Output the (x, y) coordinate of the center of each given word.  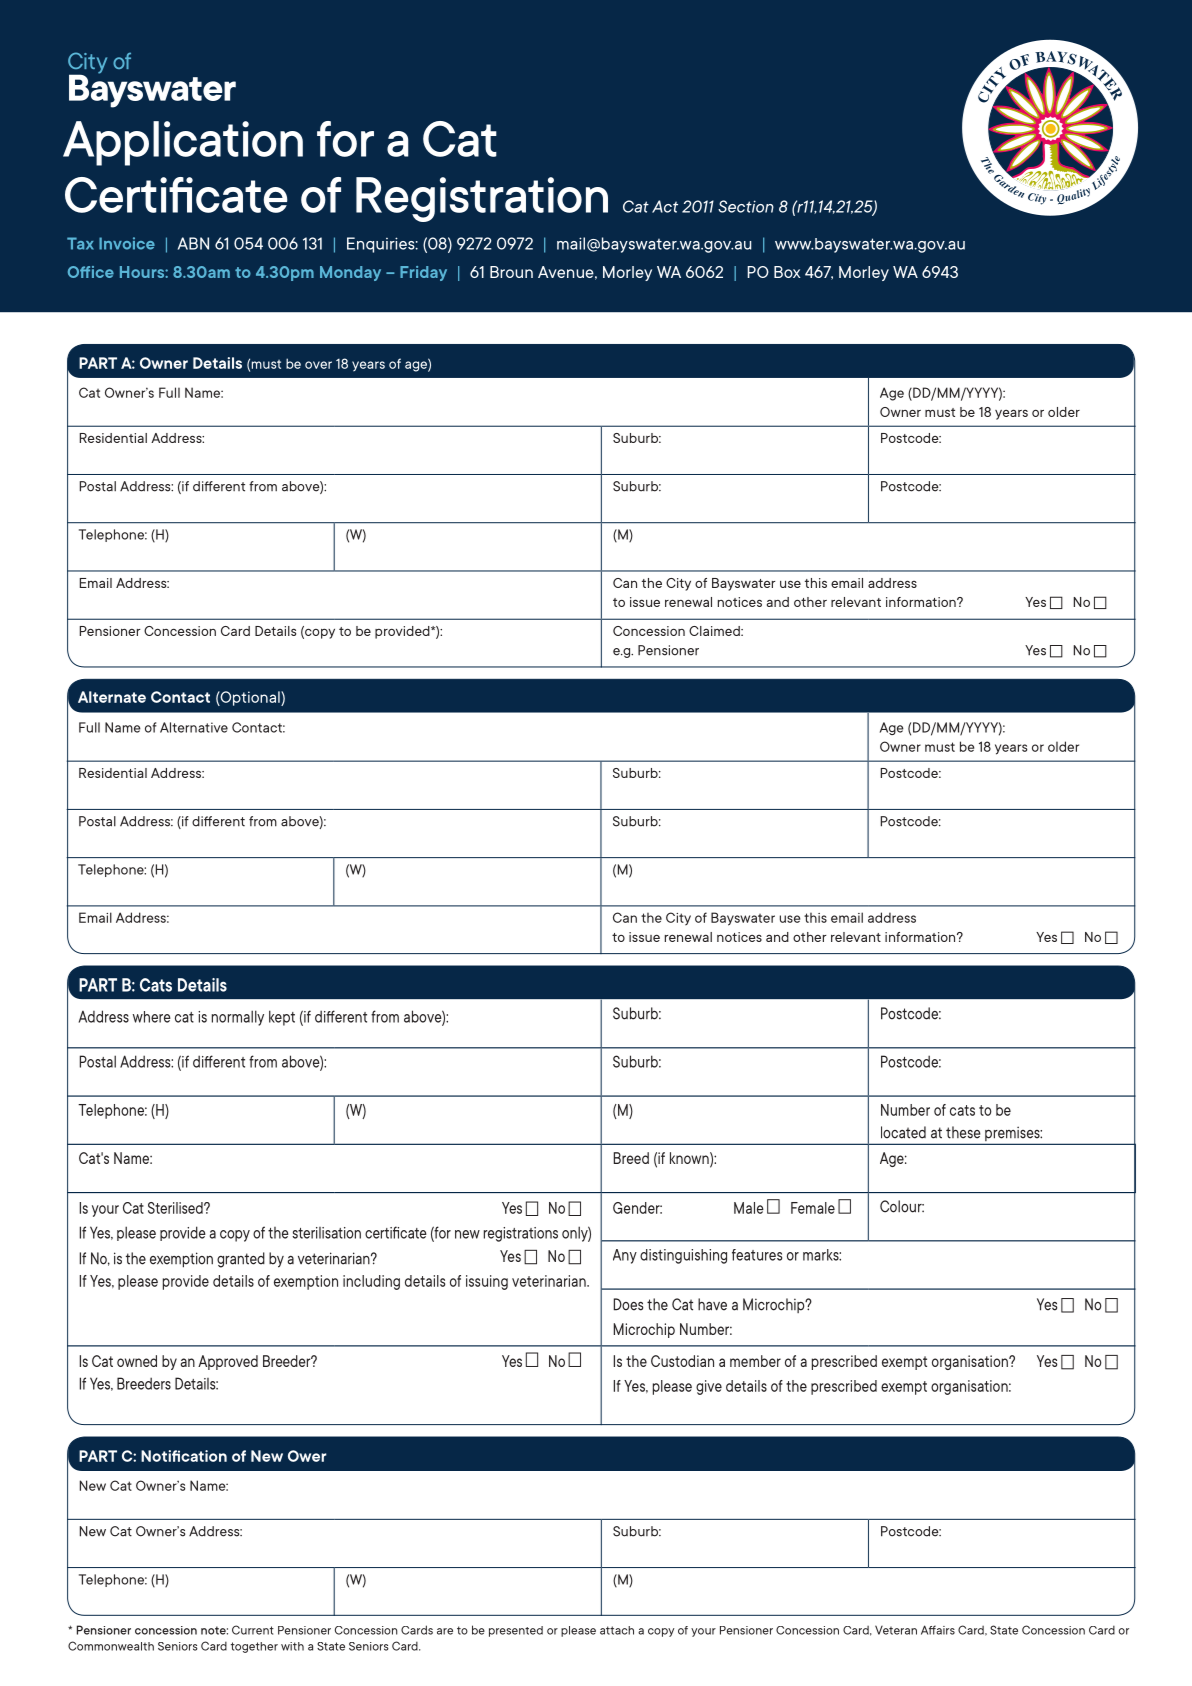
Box (787, 272)
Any (625, 1256)
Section (746, 206)
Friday (423, 273)
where (152, 1017)
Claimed (715, 631)
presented (516, 1631)
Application (183, 143)
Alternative (194, 727)
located (903, 1132)
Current (253, 1630)
